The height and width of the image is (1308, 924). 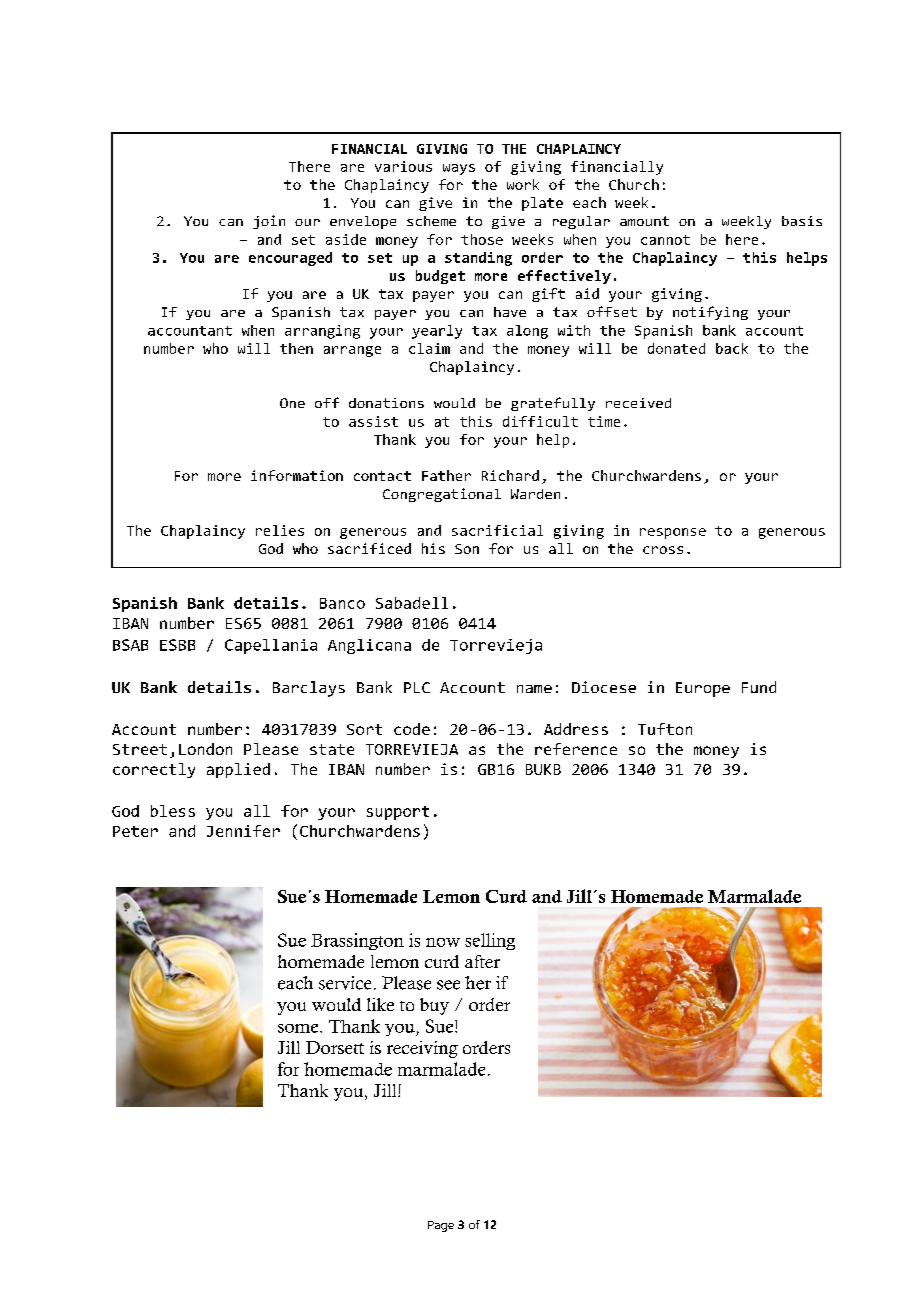 What do you see at coordinates (335, 1047) in the image?
I see `Dorsett` at bounding box center [335, 1047].
